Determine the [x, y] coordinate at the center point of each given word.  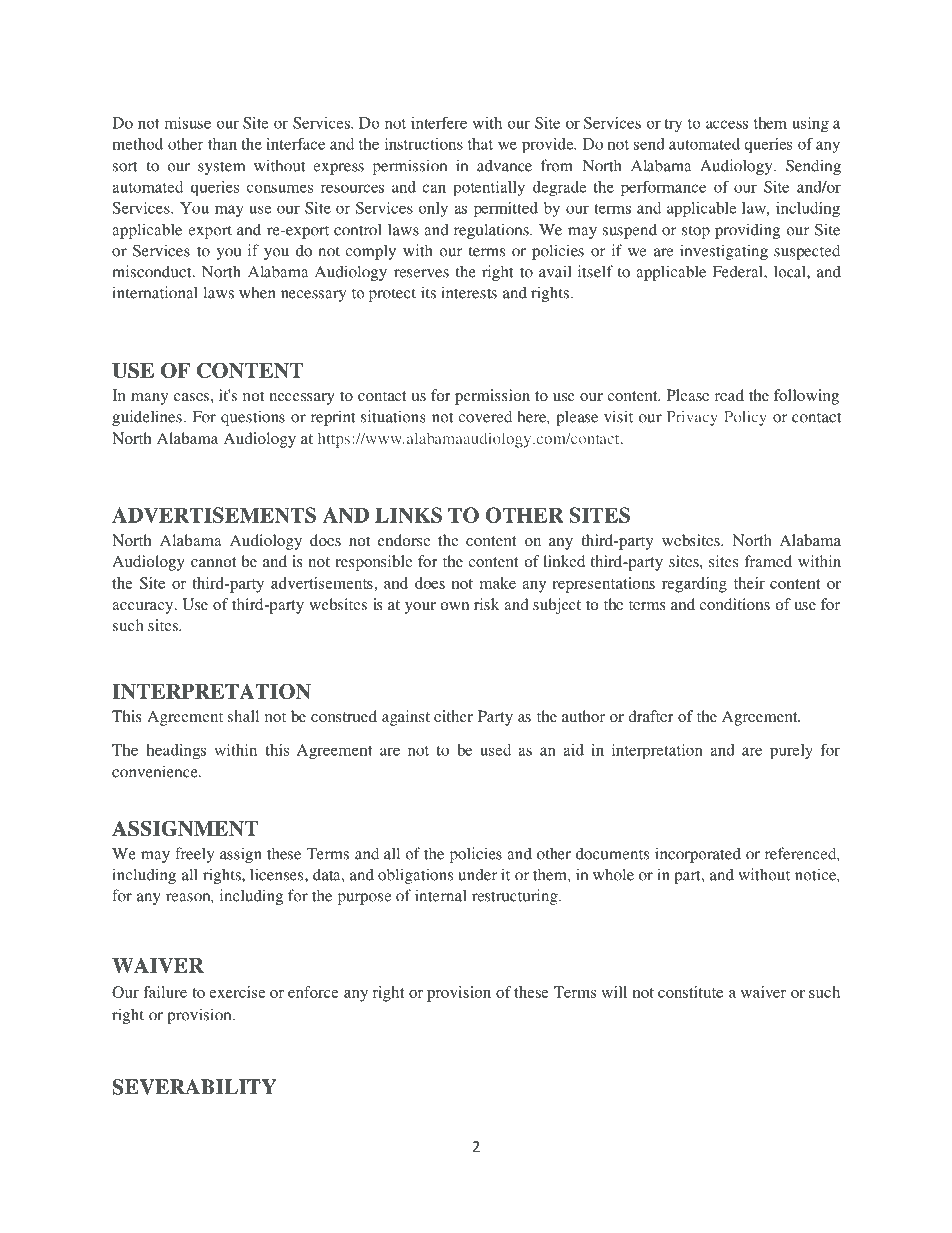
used [495, 750]
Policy [744, 418]
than [222, 144]
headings [176, 751]
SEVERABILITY [194, 1087]
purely [791, 752]
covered [485, 416]
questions [253, 418]
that [480, 144]
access [727, 124]
